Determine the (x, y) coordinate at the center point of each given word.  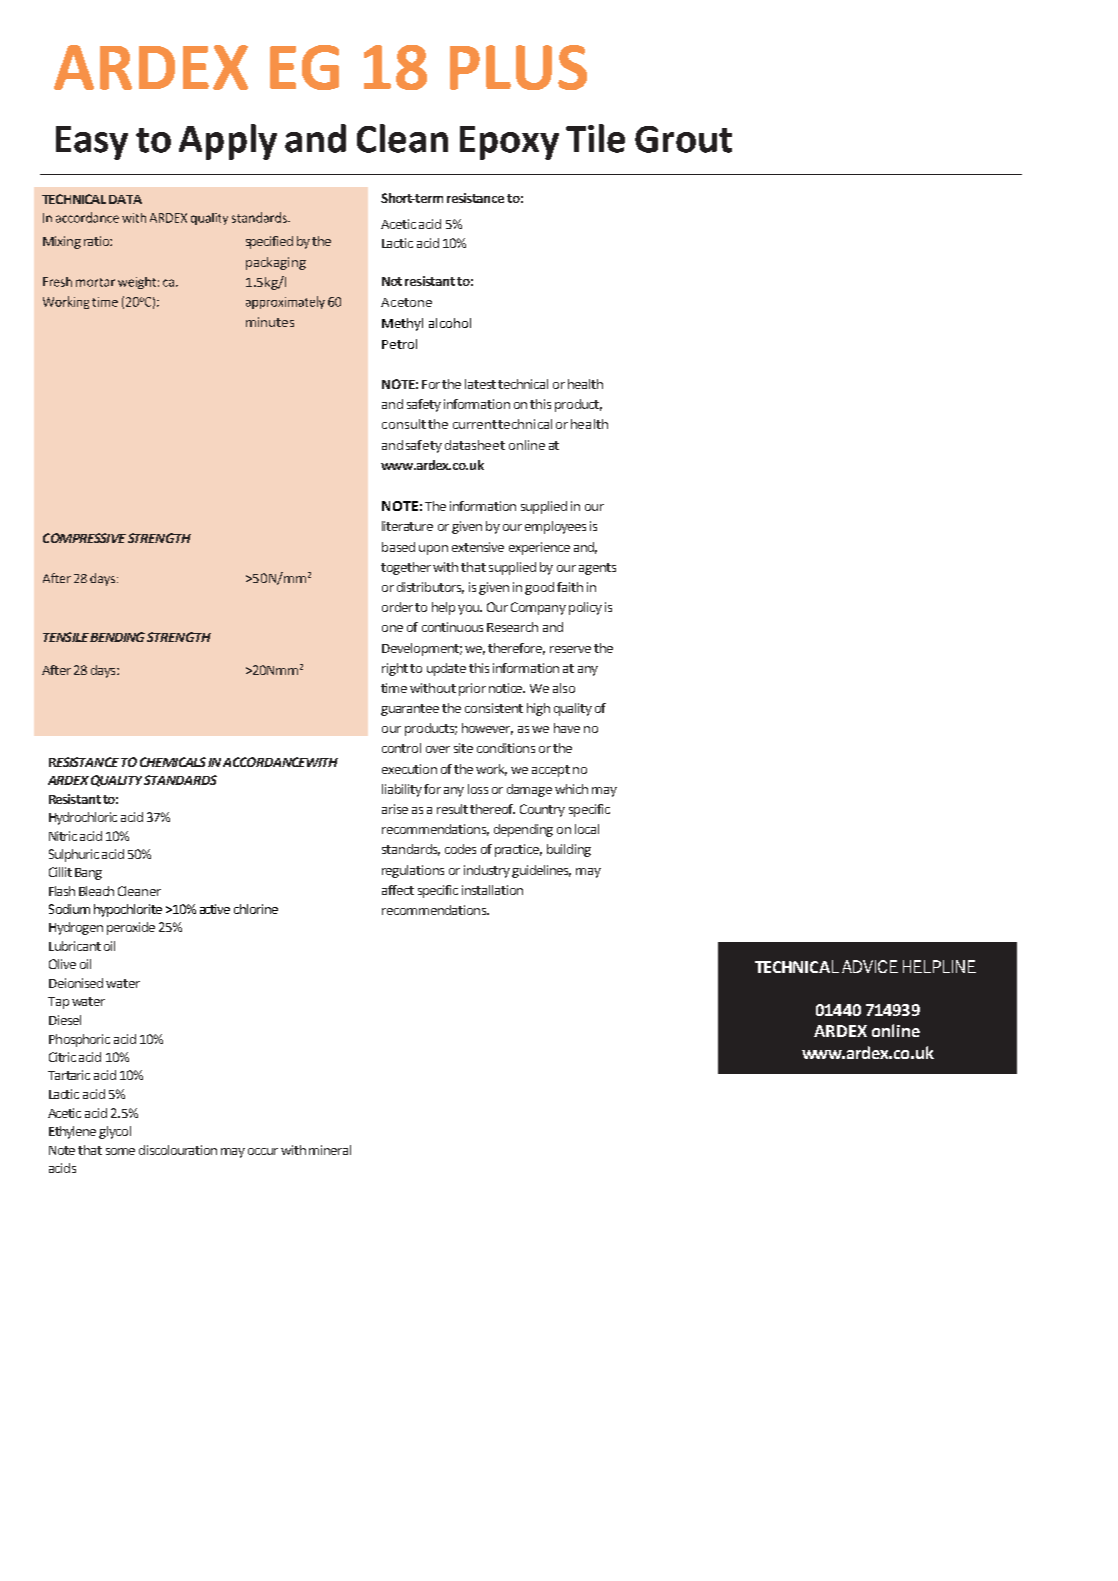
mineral (330, 1150)
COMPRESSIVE (84, 538)
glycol (115, 1132)
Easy (92, 143)
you (469, 610)
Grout (683, 139)
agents (597, 569)
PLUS (518, 67)
